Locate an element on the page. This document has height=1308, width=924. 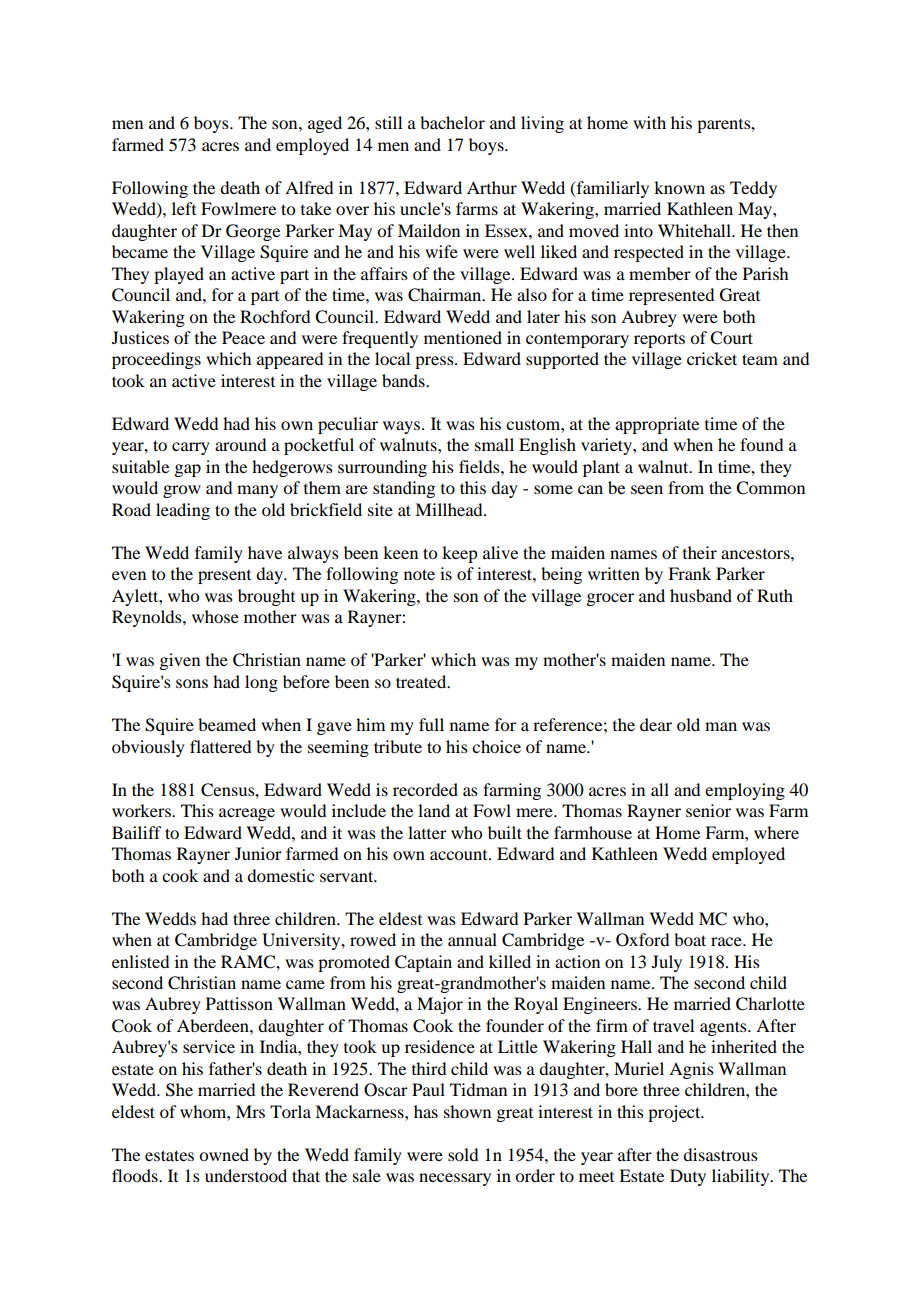
given is located at coordinates (179, 661).
